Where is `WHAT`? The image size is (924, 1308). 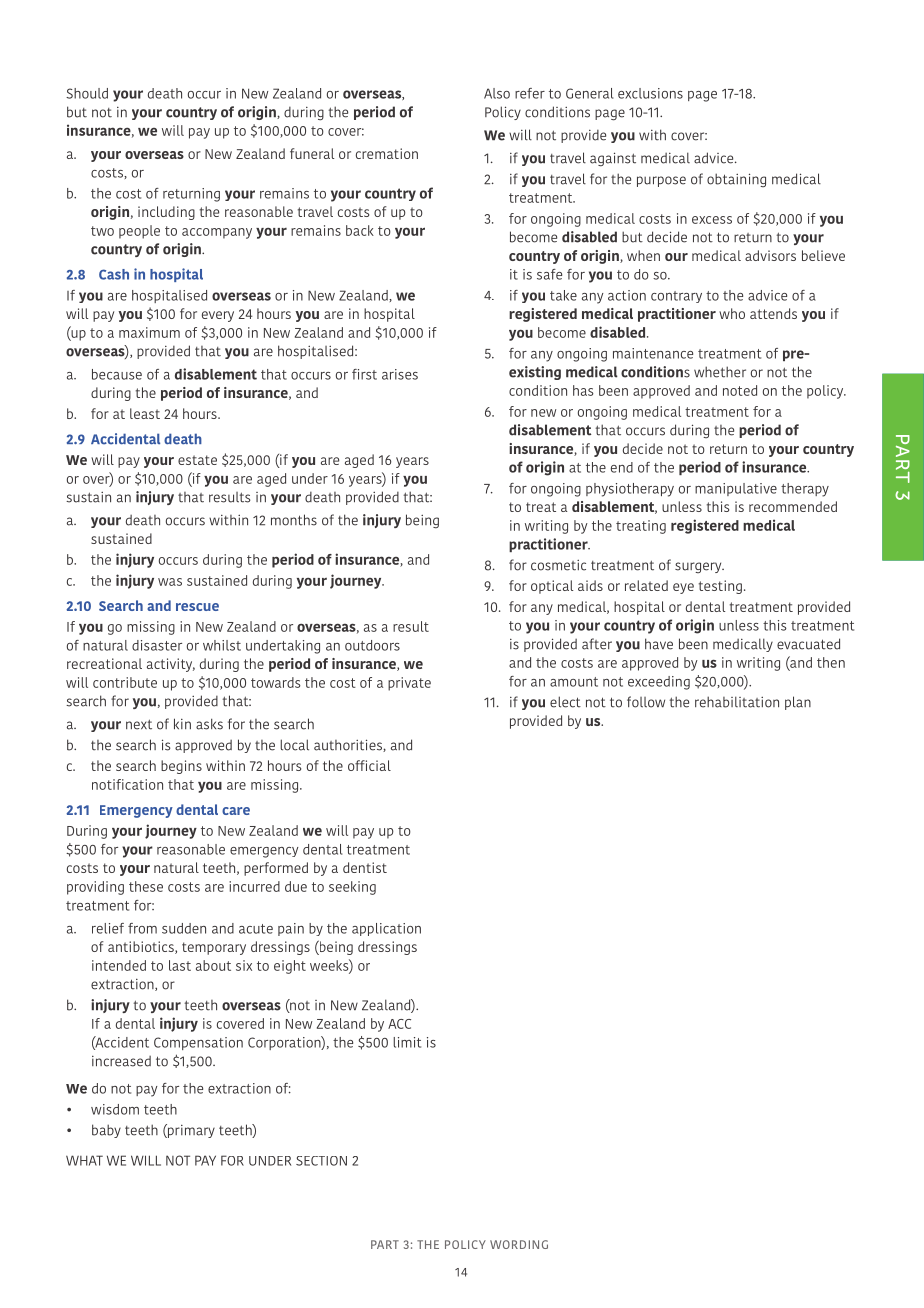
WHAT is located at coordinates (84, 1160).
